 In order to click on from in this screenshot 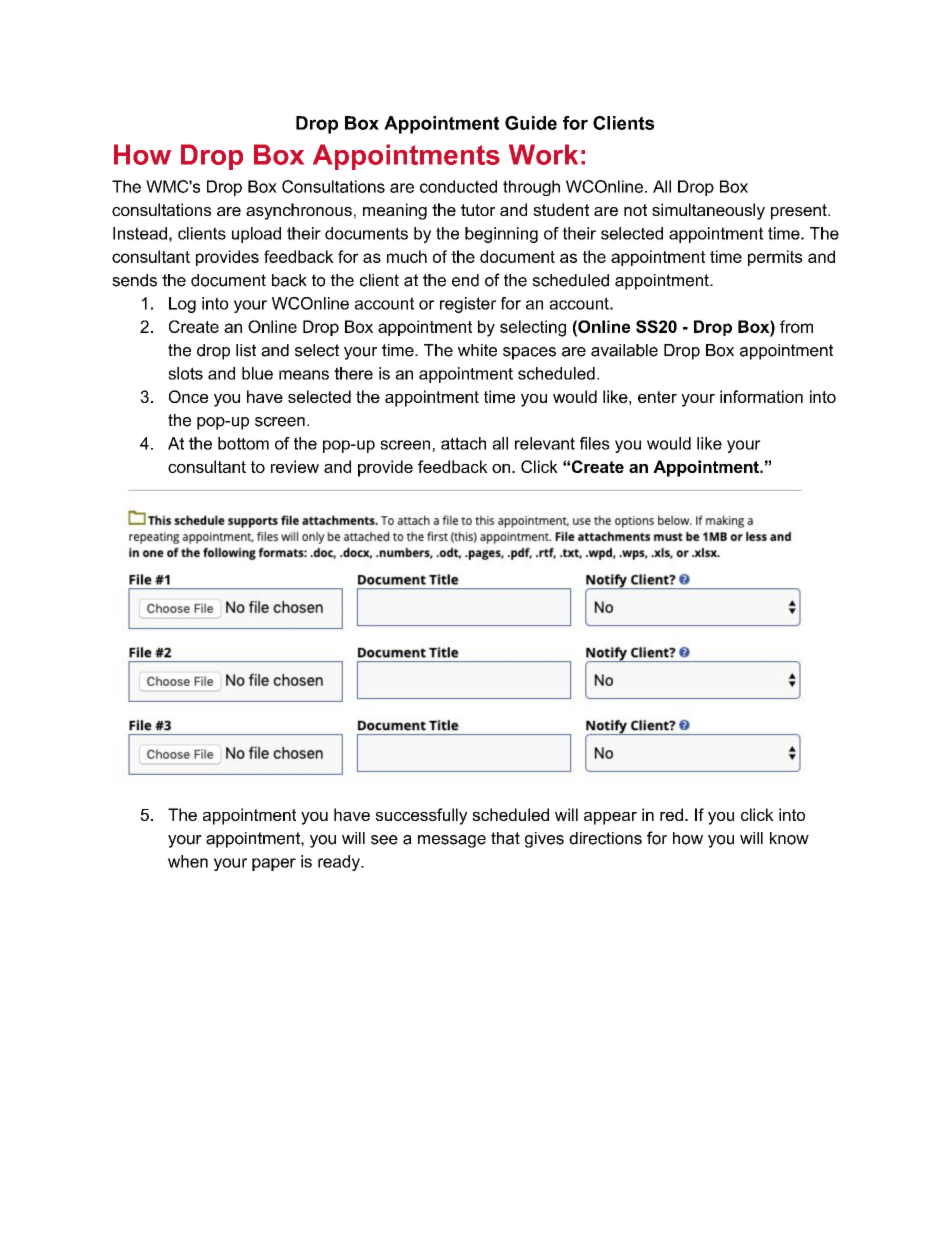, I will do `click(796, 326)`.
